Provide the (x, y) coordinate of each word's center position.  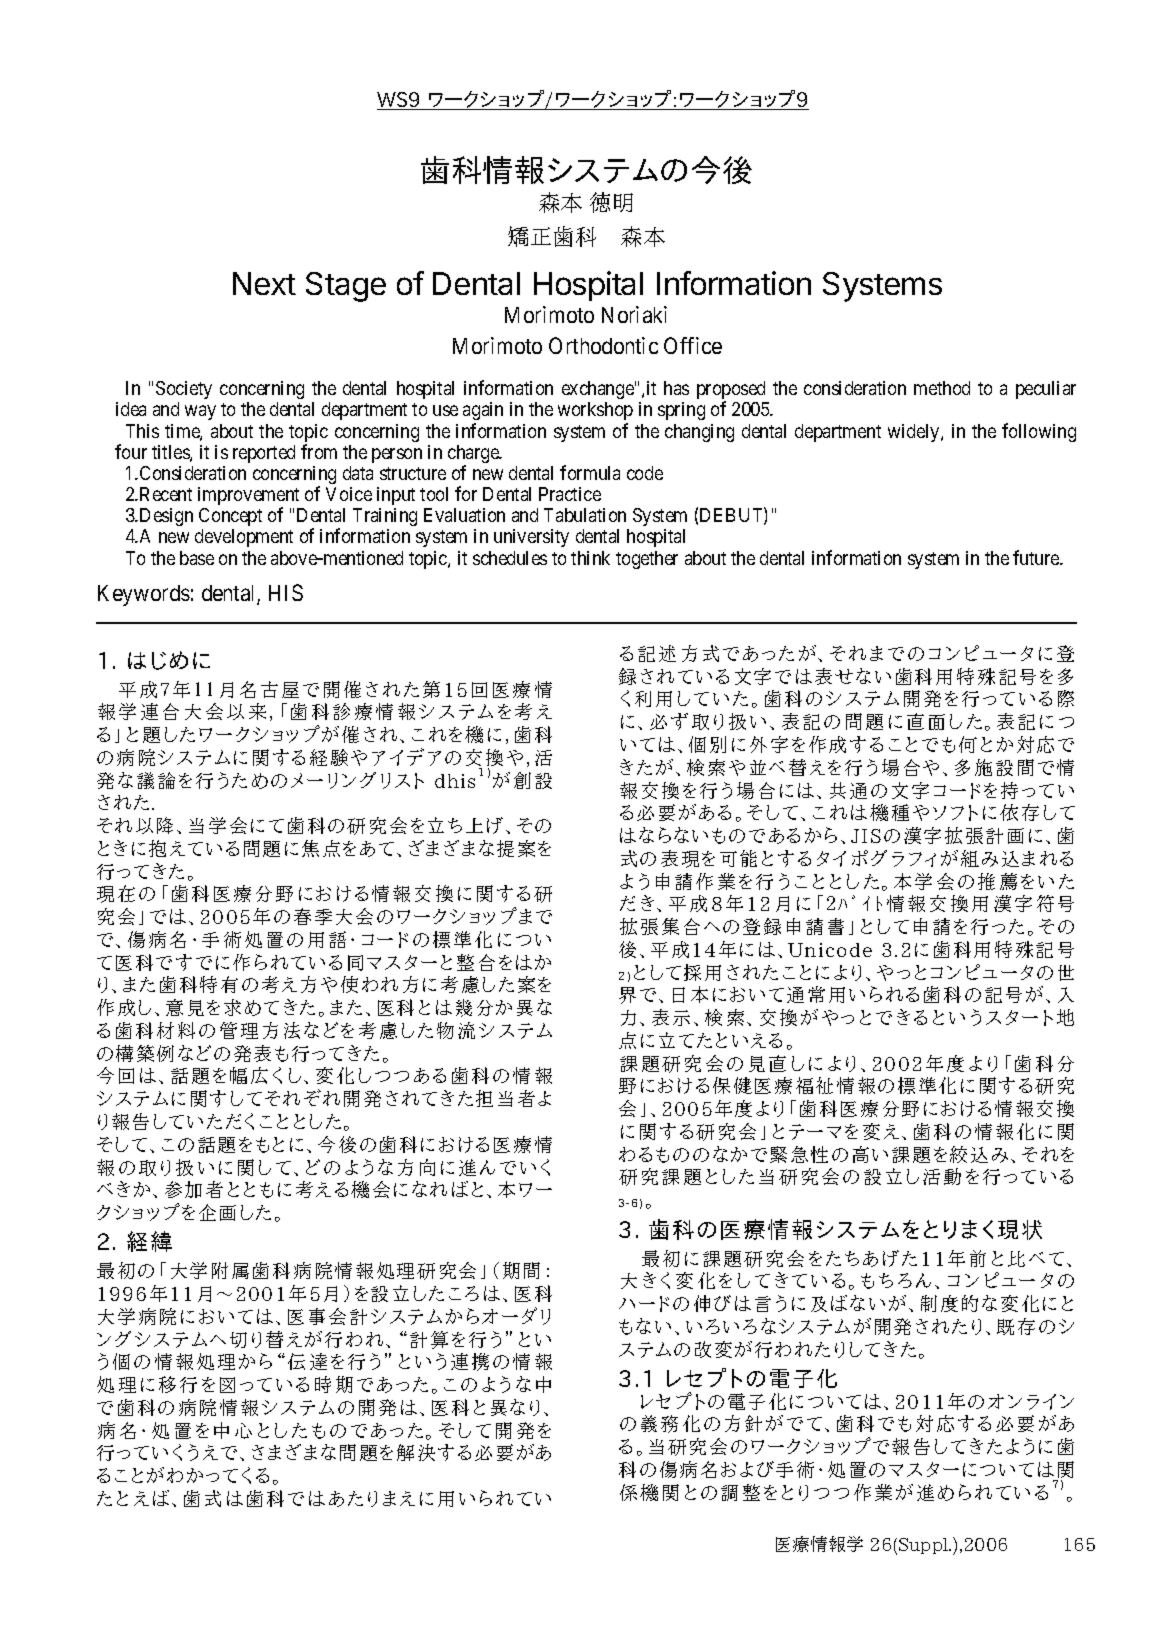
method (942, 388)
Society (184, 390)
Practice (570, 494)
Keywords (144, 595)
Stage (346, 287)
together (647, 560)
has (676, 388)
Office (693, 345)
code (645, 473)
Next (264, 283)
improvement (248, 497)
